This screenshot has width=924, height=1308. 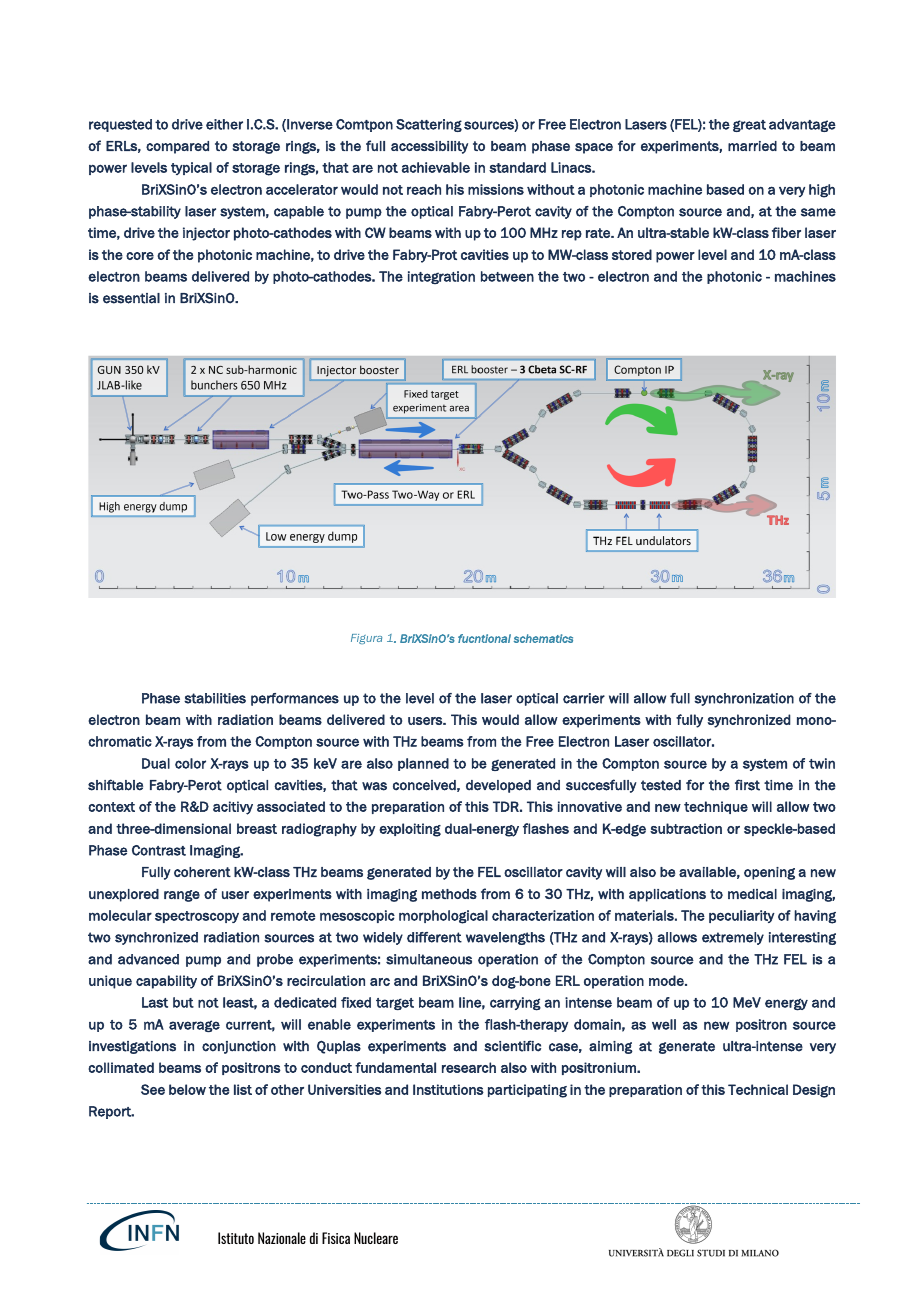 I want to click on but, so click(x=183, y=1002).
